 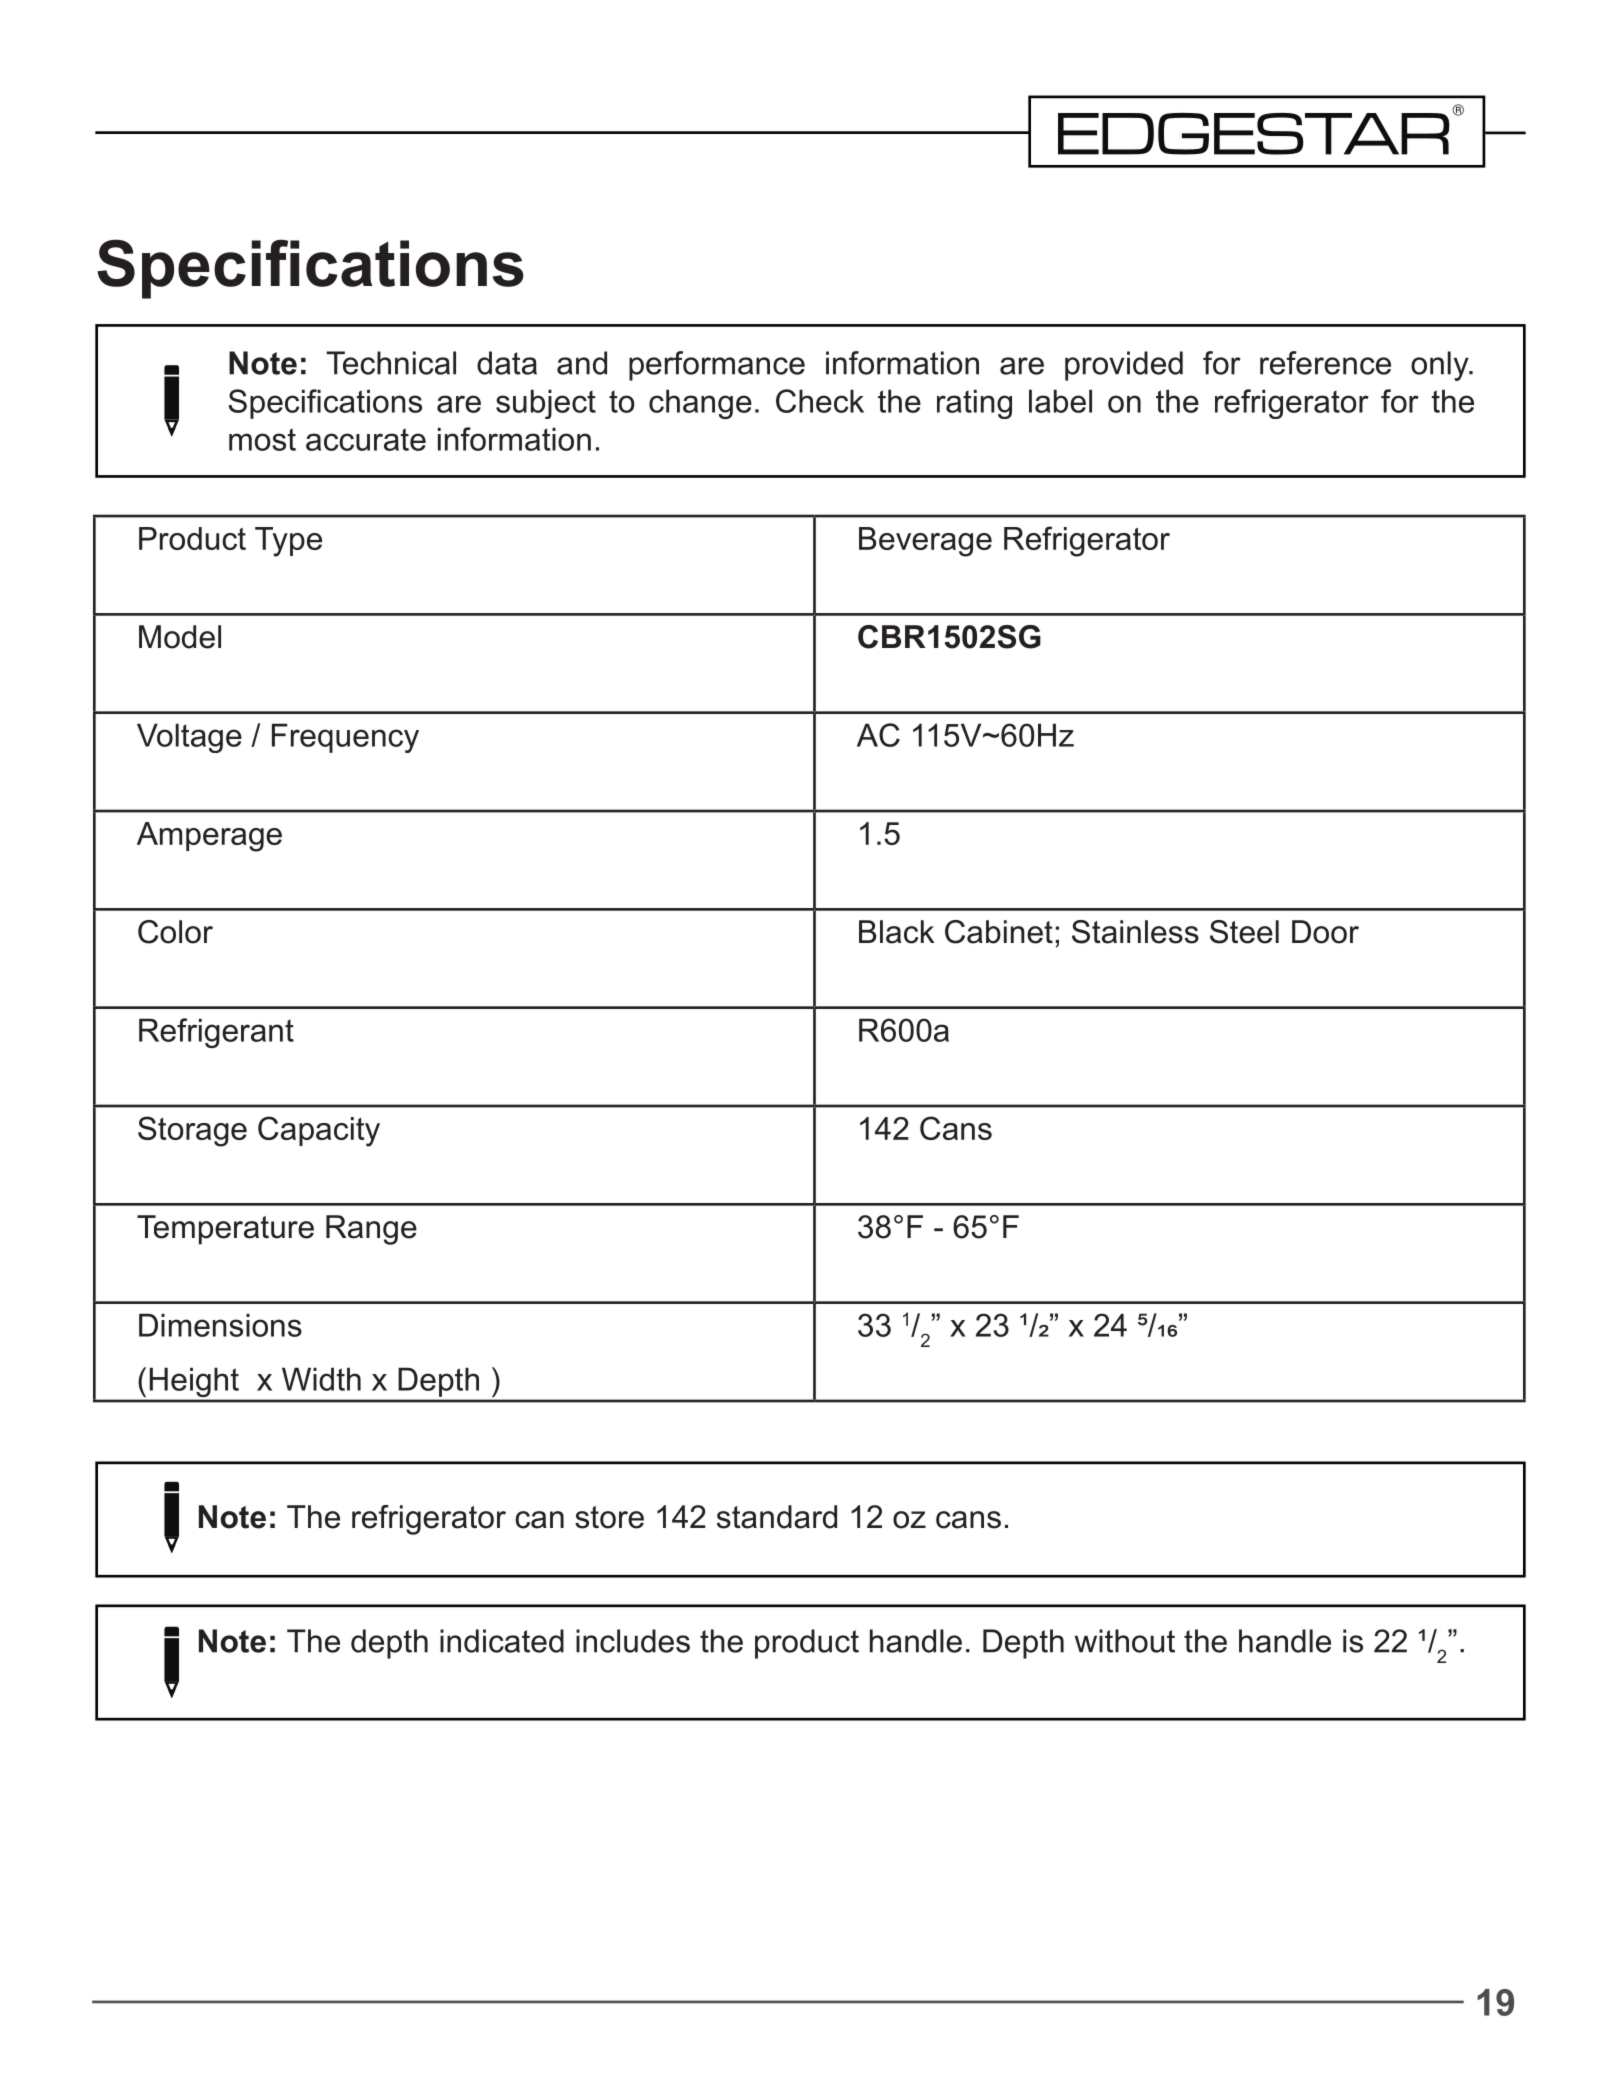 What do you see at coordinates (820, 401) in the document?
I see `Check` at bounding box center [820, 401].
